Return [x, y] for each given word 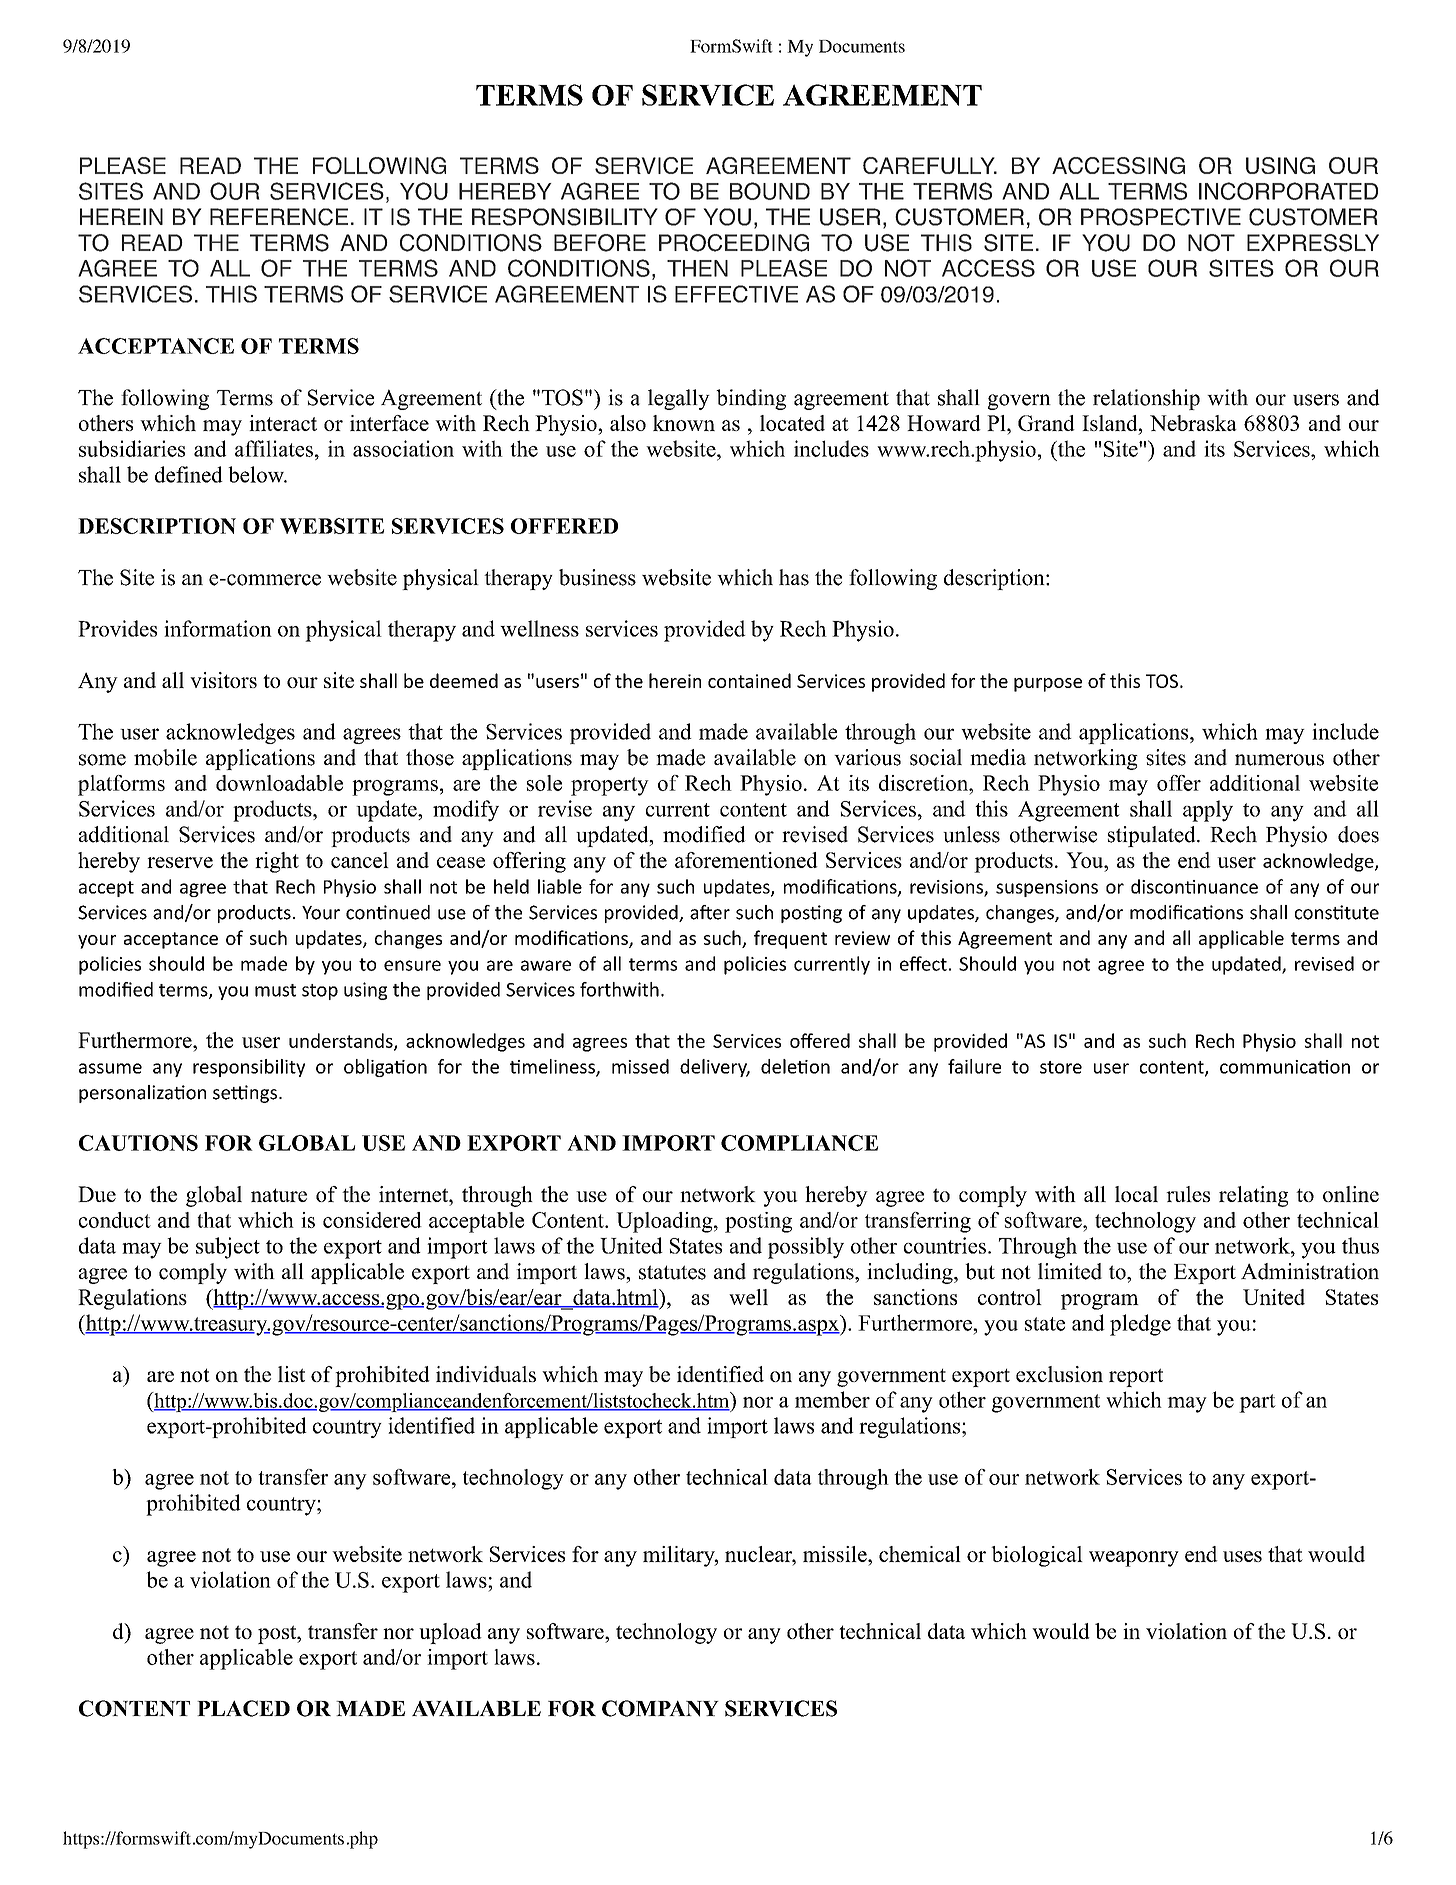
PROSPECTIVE [1161, 217]
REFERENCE [279, 217]
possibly [806, 1248]
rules [1188, 1194]
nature [279, 1195]
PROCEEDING [734, 243]
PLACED [243, 1708]
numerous [1279, 760]
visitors [223, 680]
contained [749, 680]
